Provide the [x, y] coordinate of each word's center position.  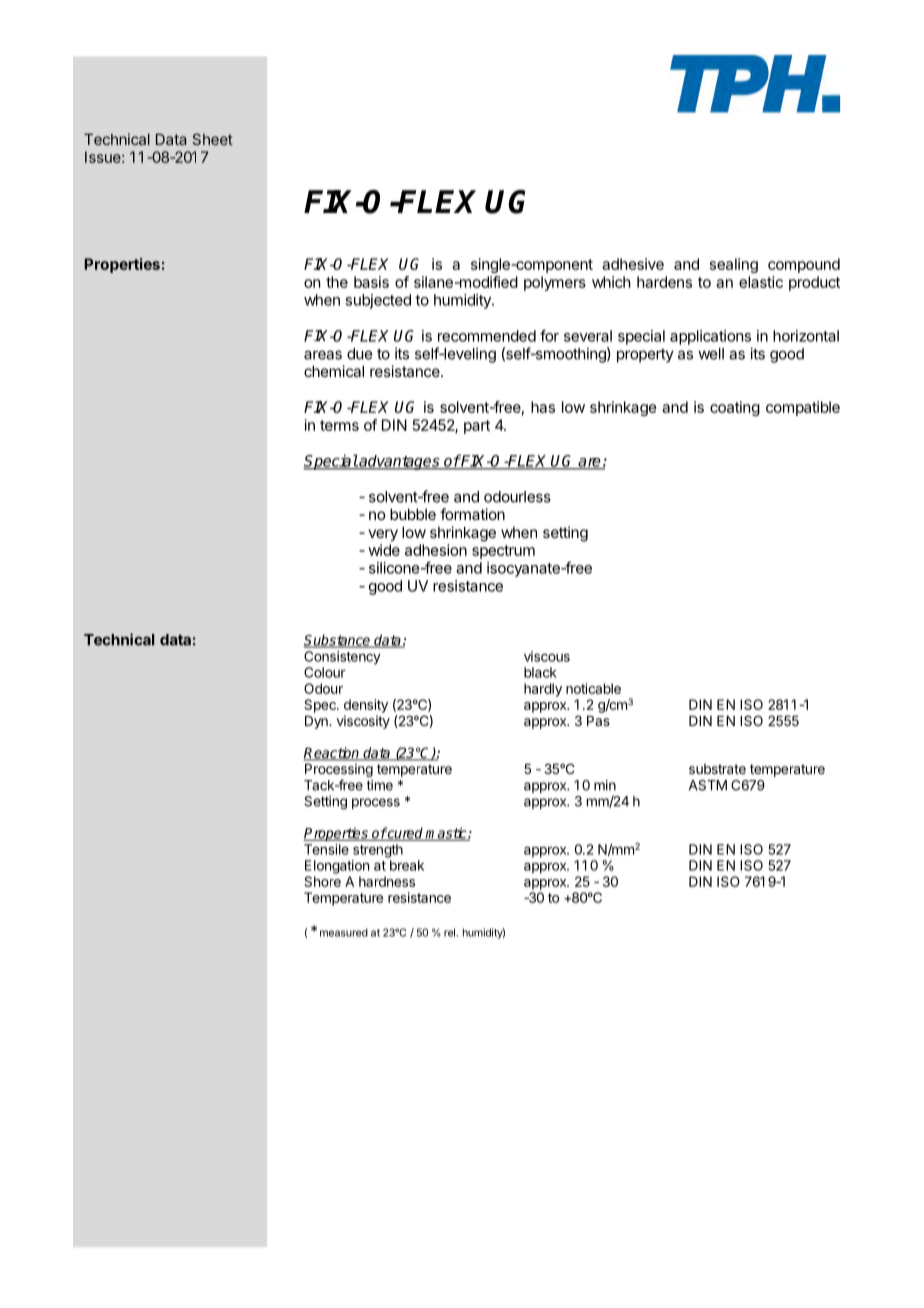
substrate [717, 769]
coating [735, 408]
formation [472, 514]
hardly [543, 690]
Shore [322, 881]
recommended [487, 336]
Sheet [212, 139]
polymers [555, 283]
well [711, 354]
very [383, 535]
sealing [734, 265]
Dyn [317, 722]
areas [323, 355]
